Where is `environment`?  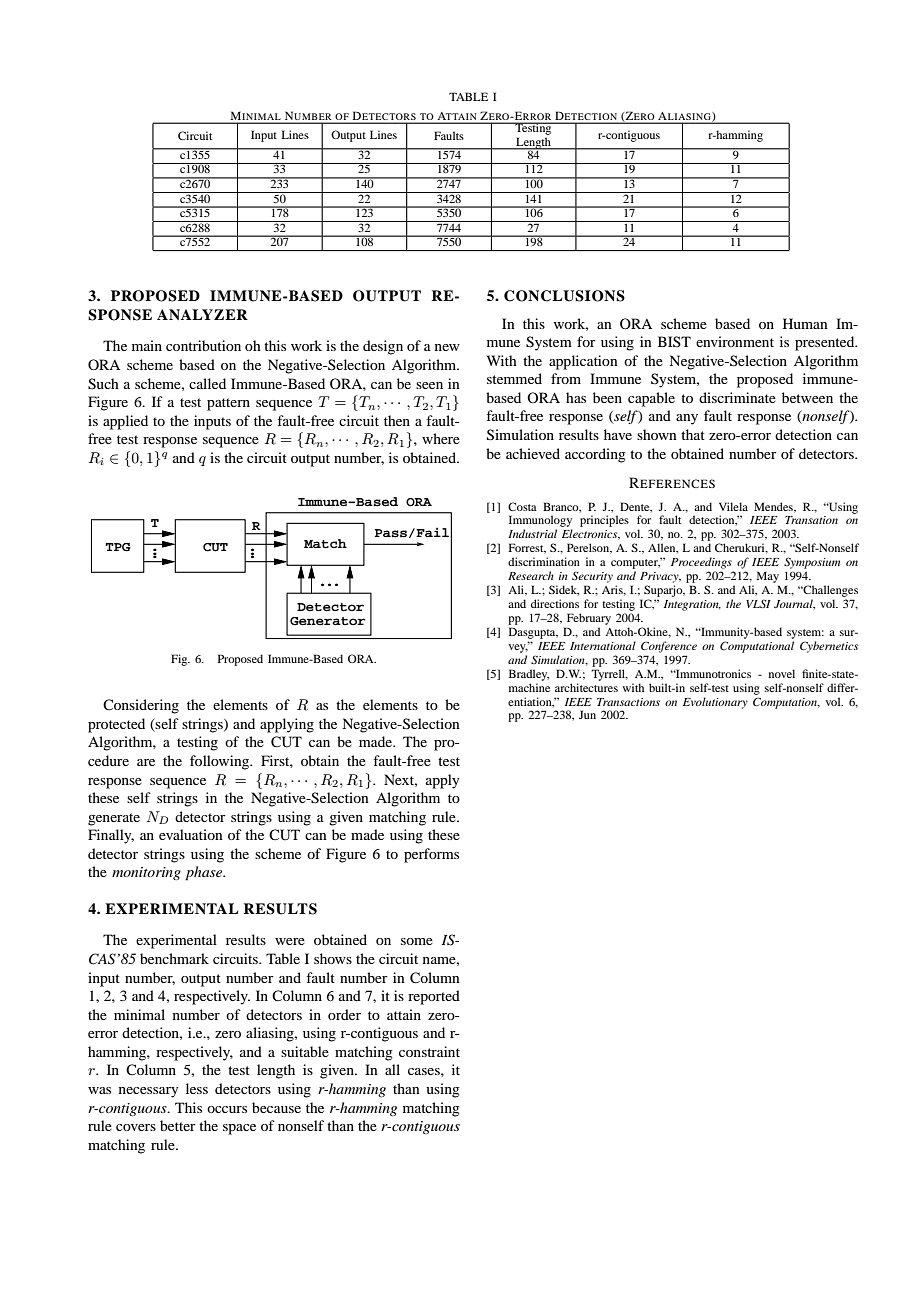
environment is located at coordinates (735, 341).
